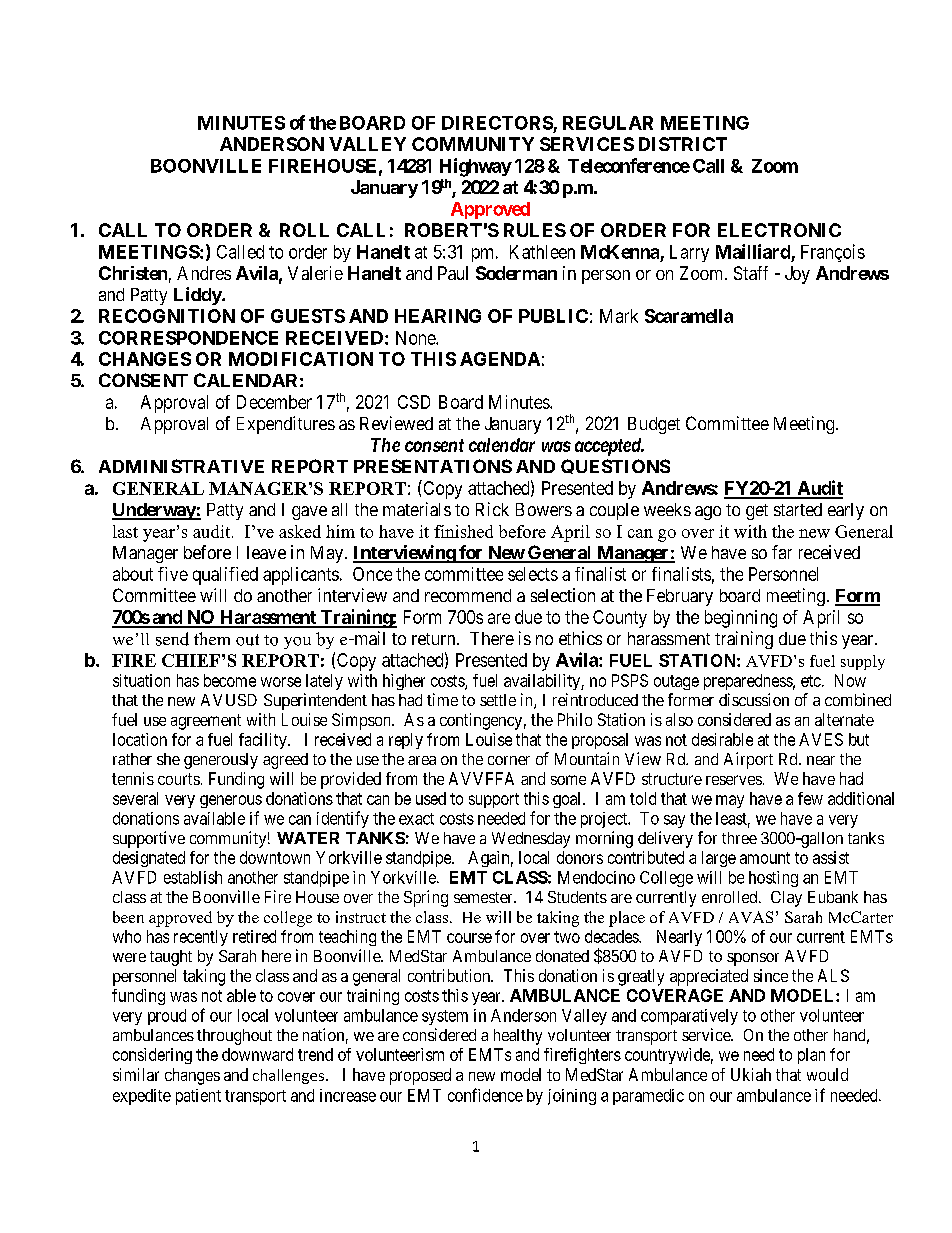 The width and height of the document is (952, 1233). What do you see at coordinates (797, 275) in the document?
I see `Joy` at bounding box center [797, 275].
